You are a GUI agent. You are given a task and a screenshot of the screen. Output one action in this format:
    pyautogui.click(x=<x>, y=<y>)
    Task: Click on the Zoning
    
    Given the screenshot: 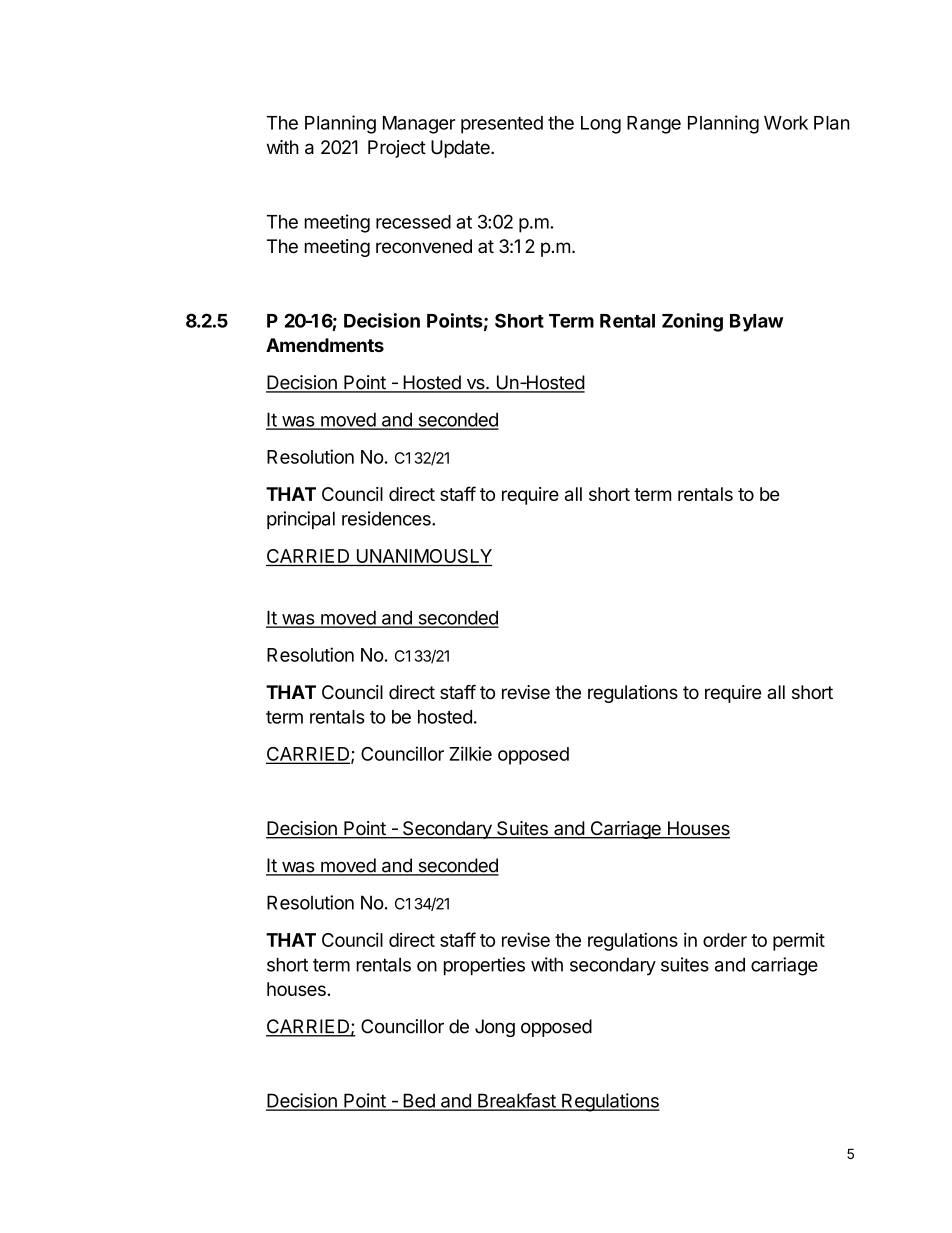 What is the action you would take?
    pyautogui.click(x=692, y=322)
